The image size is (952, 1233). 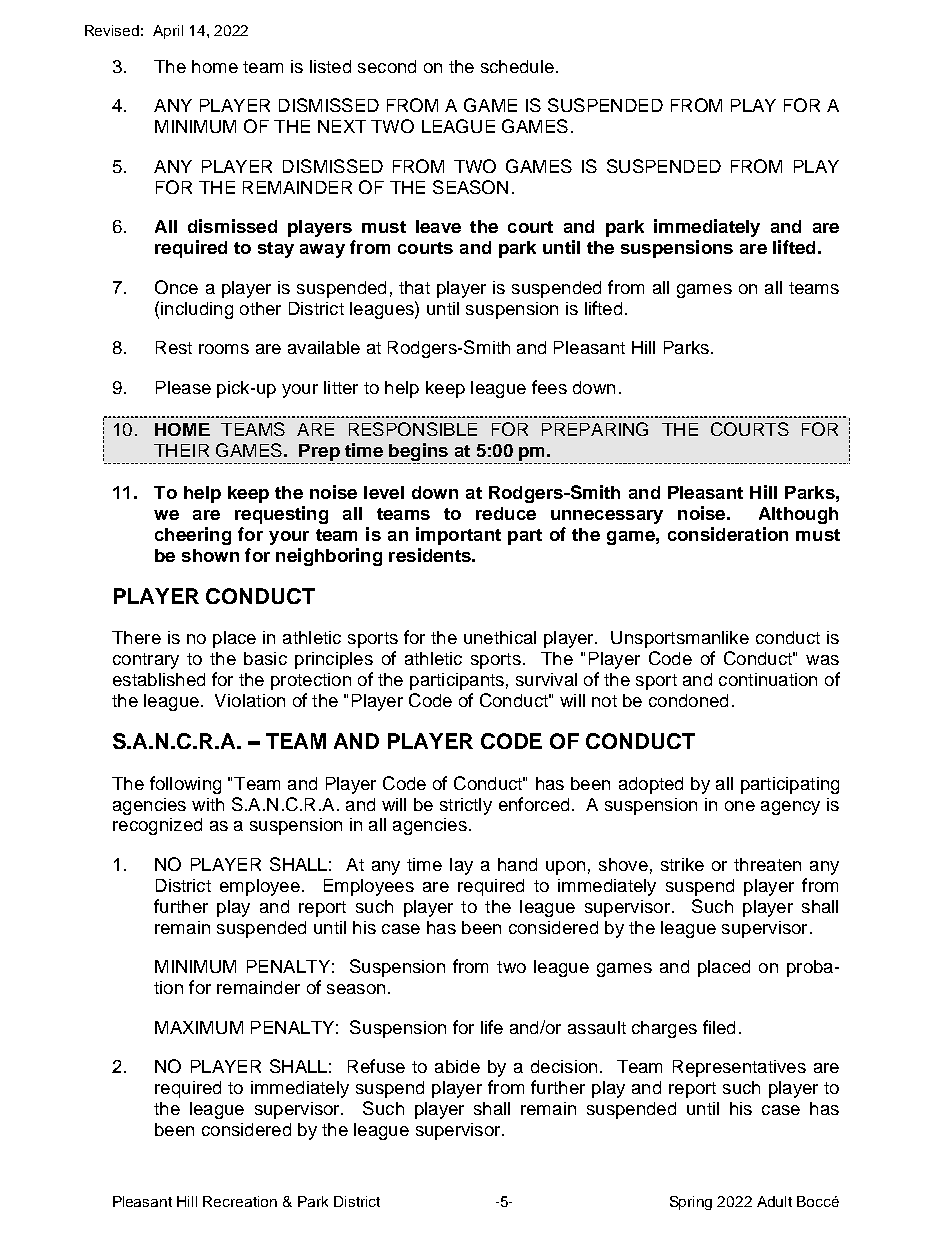 What do you see at coordinates (517, 66) in the page?
I see `schedule` at bounding box center [517, 66].
